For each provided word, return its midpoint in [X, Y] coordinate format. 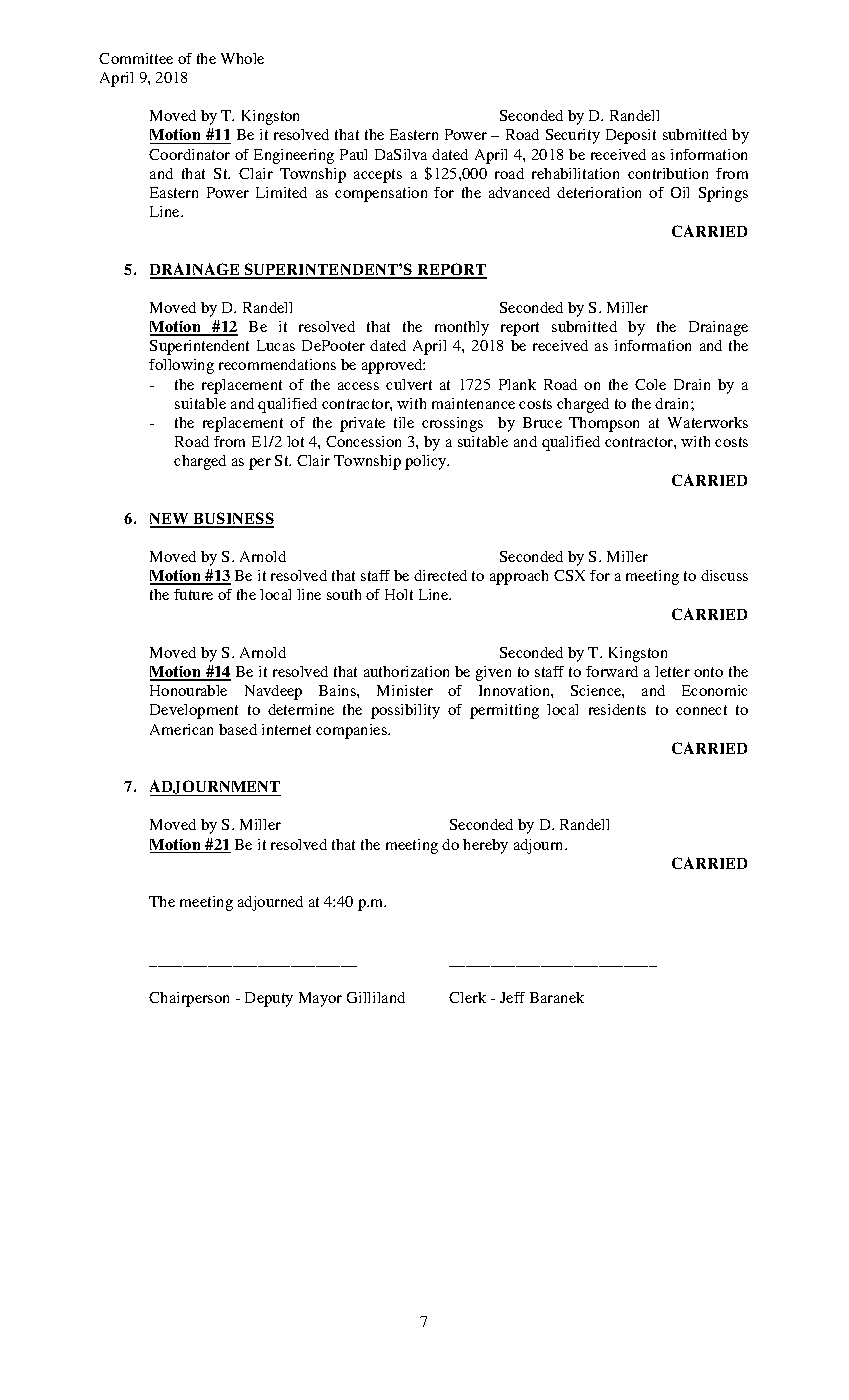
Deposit [631, 136]
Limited [281, 192]
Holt [399, 594]
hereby [485, 846]
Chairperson [189, 999]
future [193, 594]
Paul [353, 154]
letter [672, 671]
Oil [680, 192]
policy [427, 462]
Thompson [604, 424]
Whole [242, 58]
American [181, 729]
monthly [462, 328]
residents [617, 709]
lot [295, 441]
